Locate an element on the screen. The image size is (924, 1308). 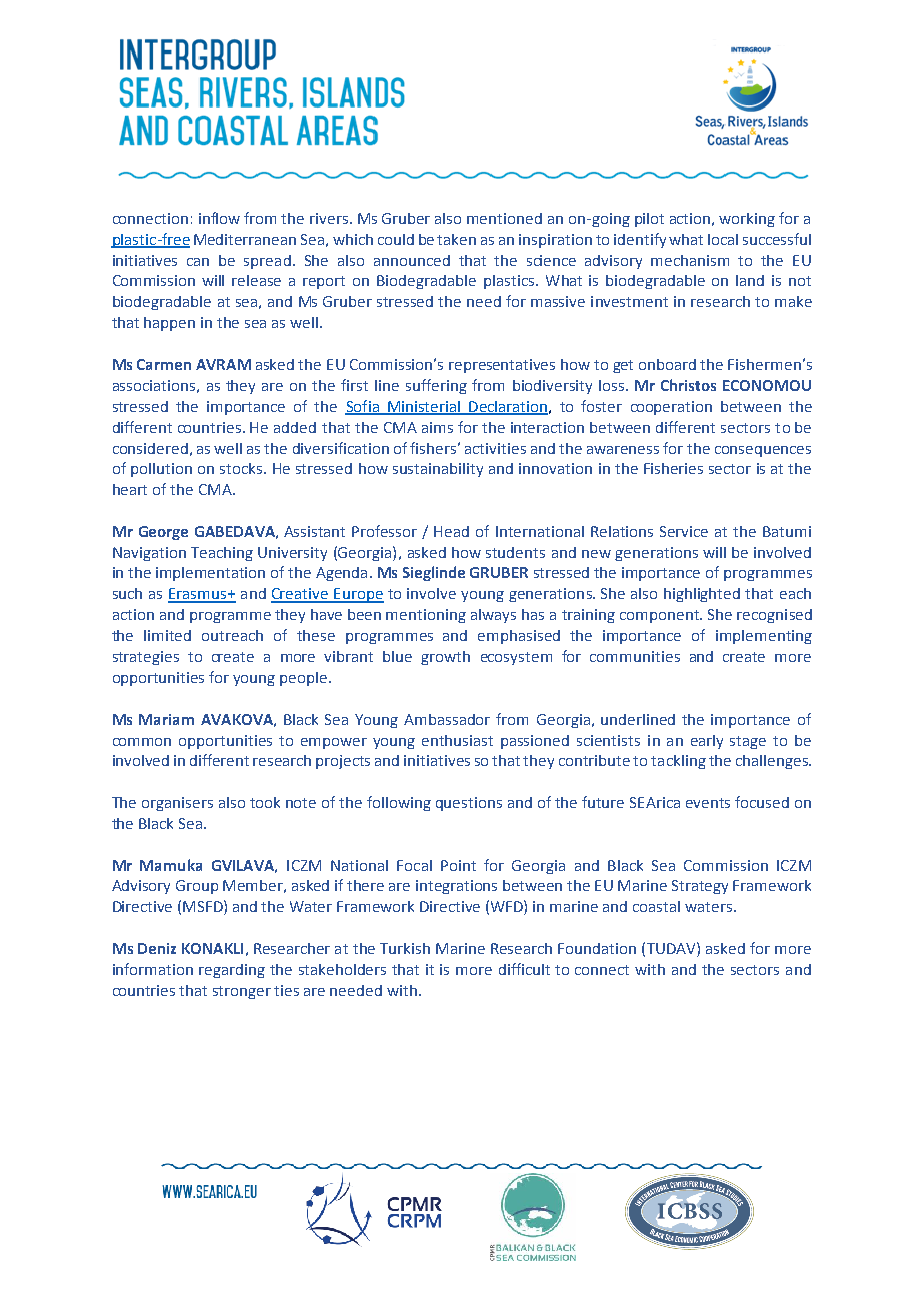
can is located at coordinates (198, 262).
